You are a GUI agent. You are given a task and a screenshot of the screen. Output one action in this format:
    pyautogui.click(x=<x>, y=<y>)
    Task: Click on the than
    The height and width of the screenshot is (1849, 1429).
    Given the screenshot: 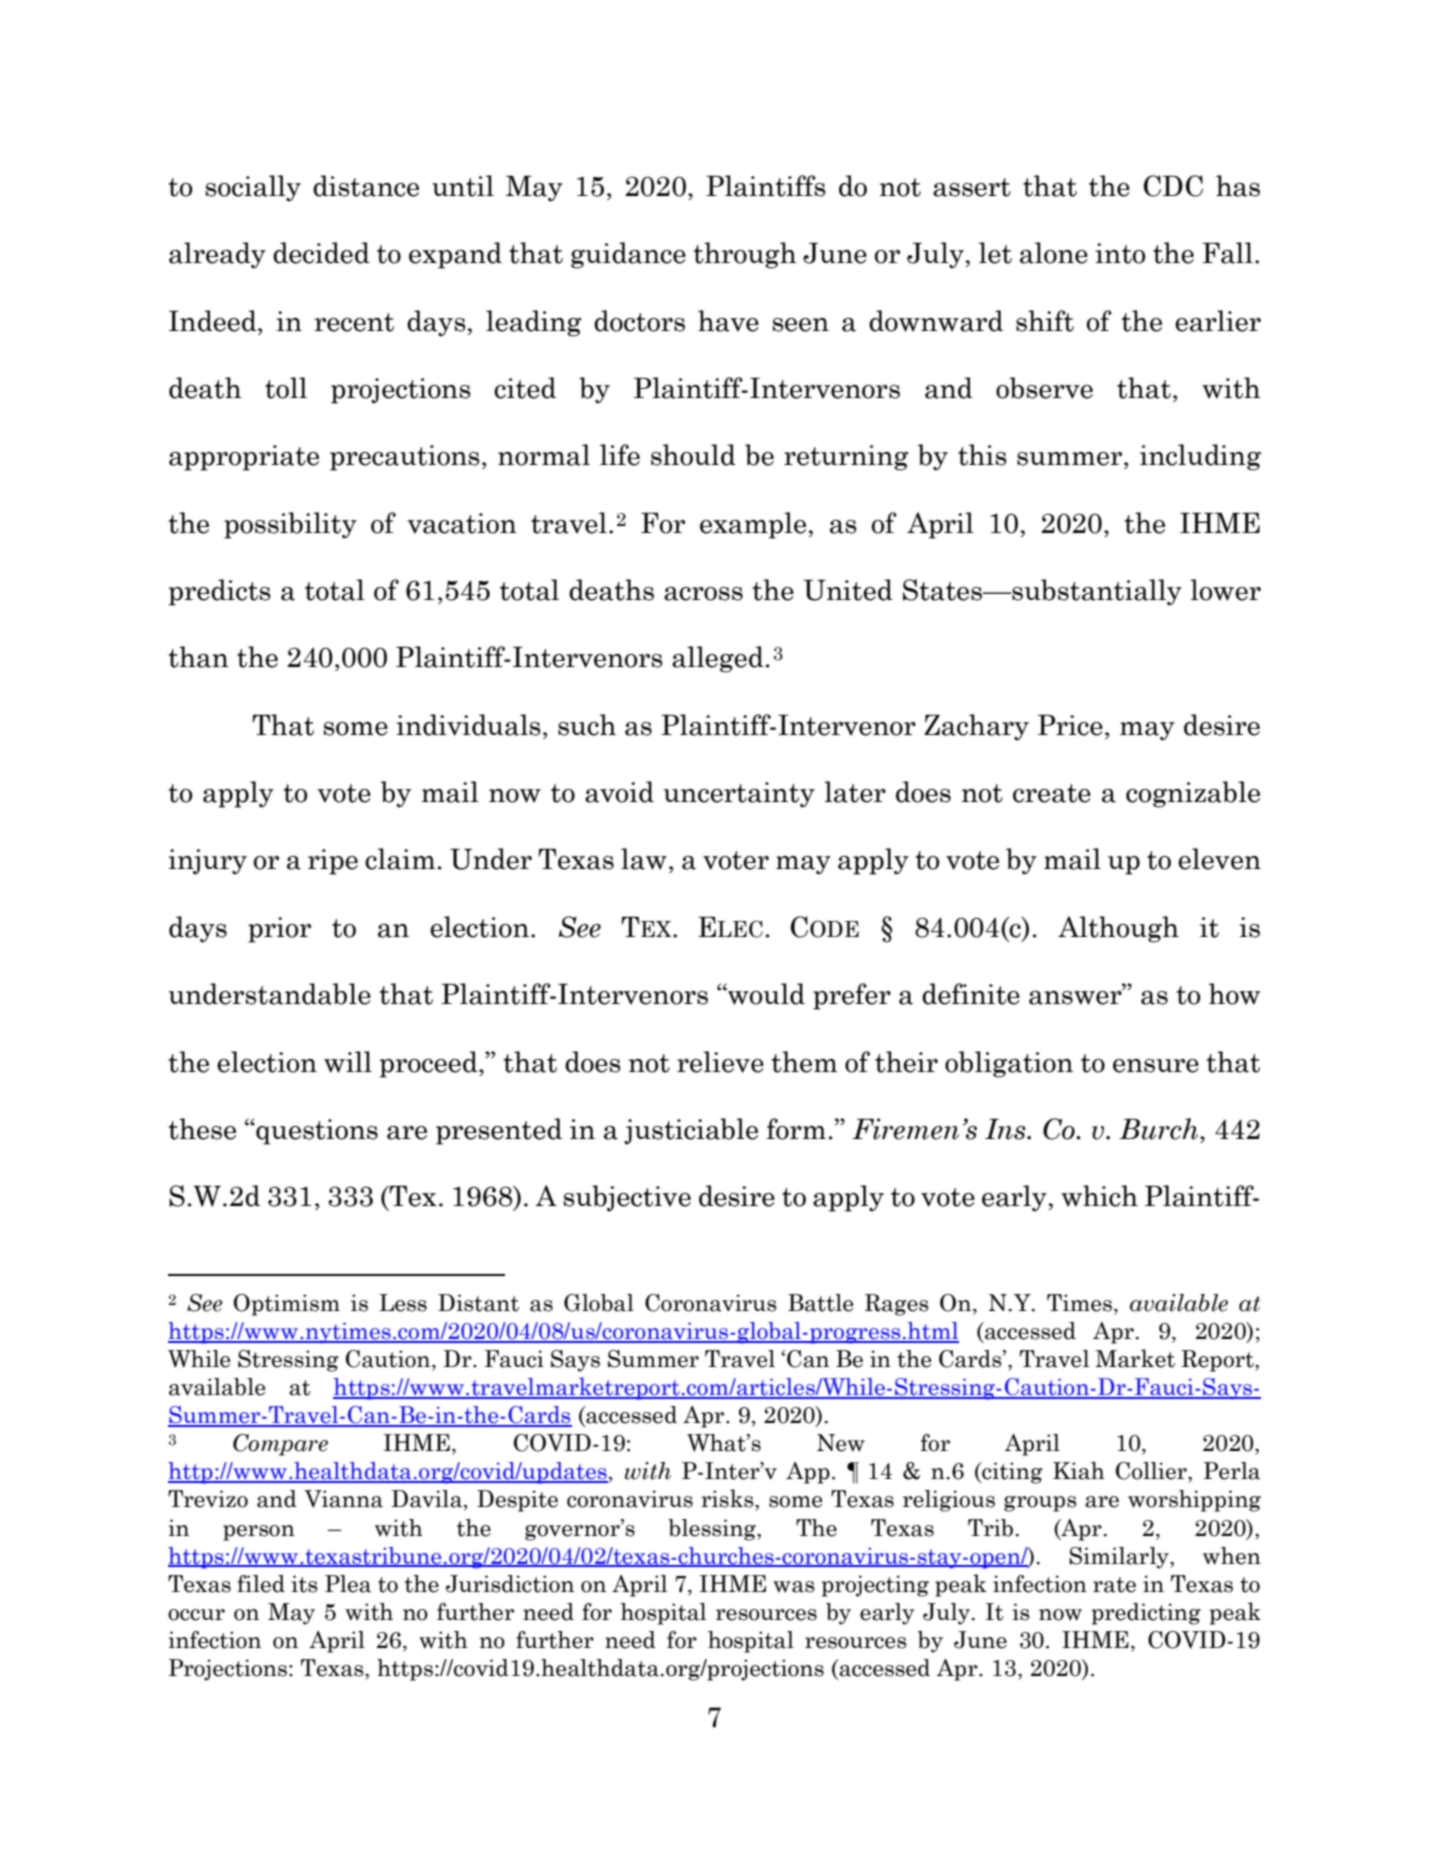 What is the action you would take?
    pyautogui.click(x=198, y=657)
